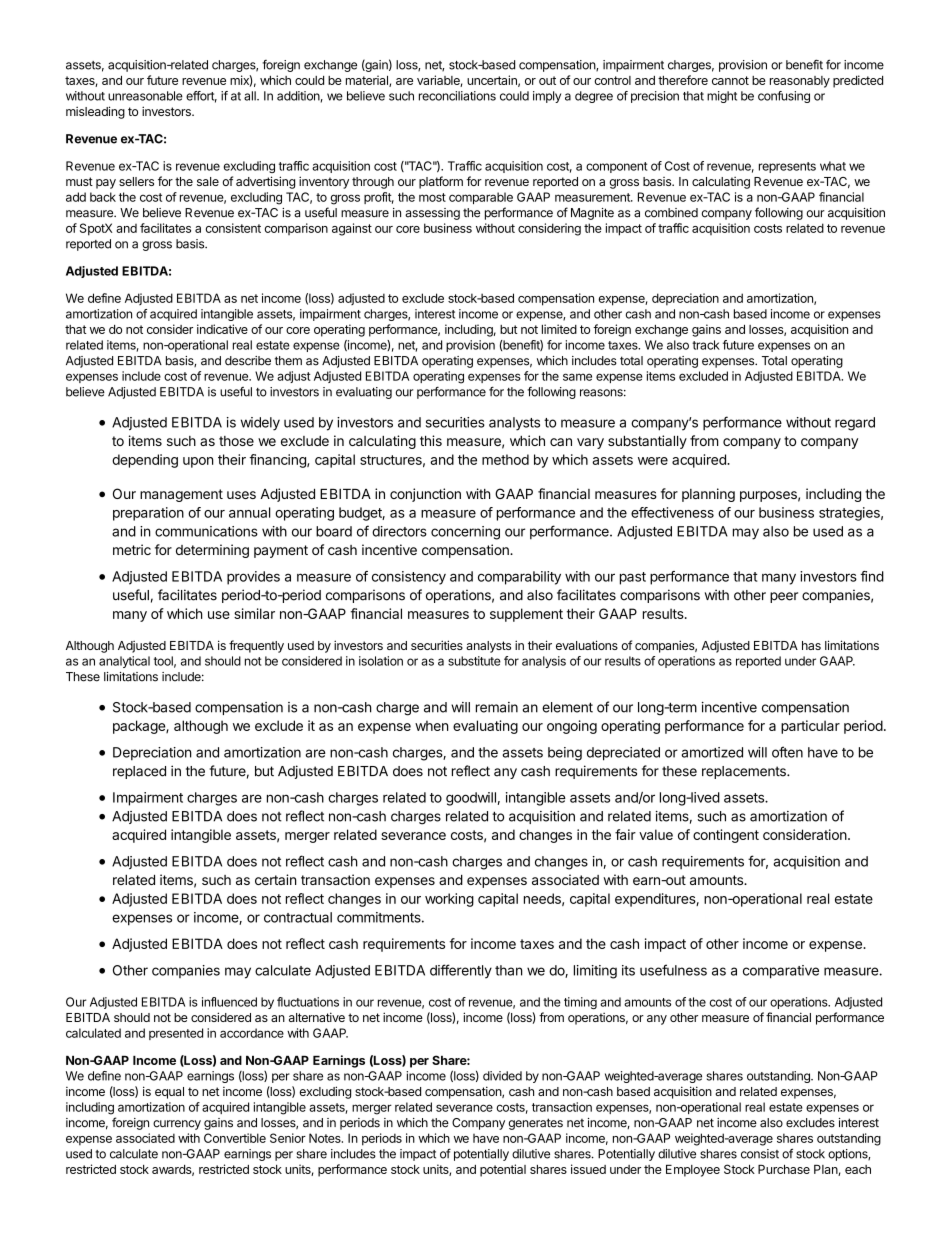 The width and height of the screenshot is (952, 1233). I want to click on currency, so click(177, 1125).
